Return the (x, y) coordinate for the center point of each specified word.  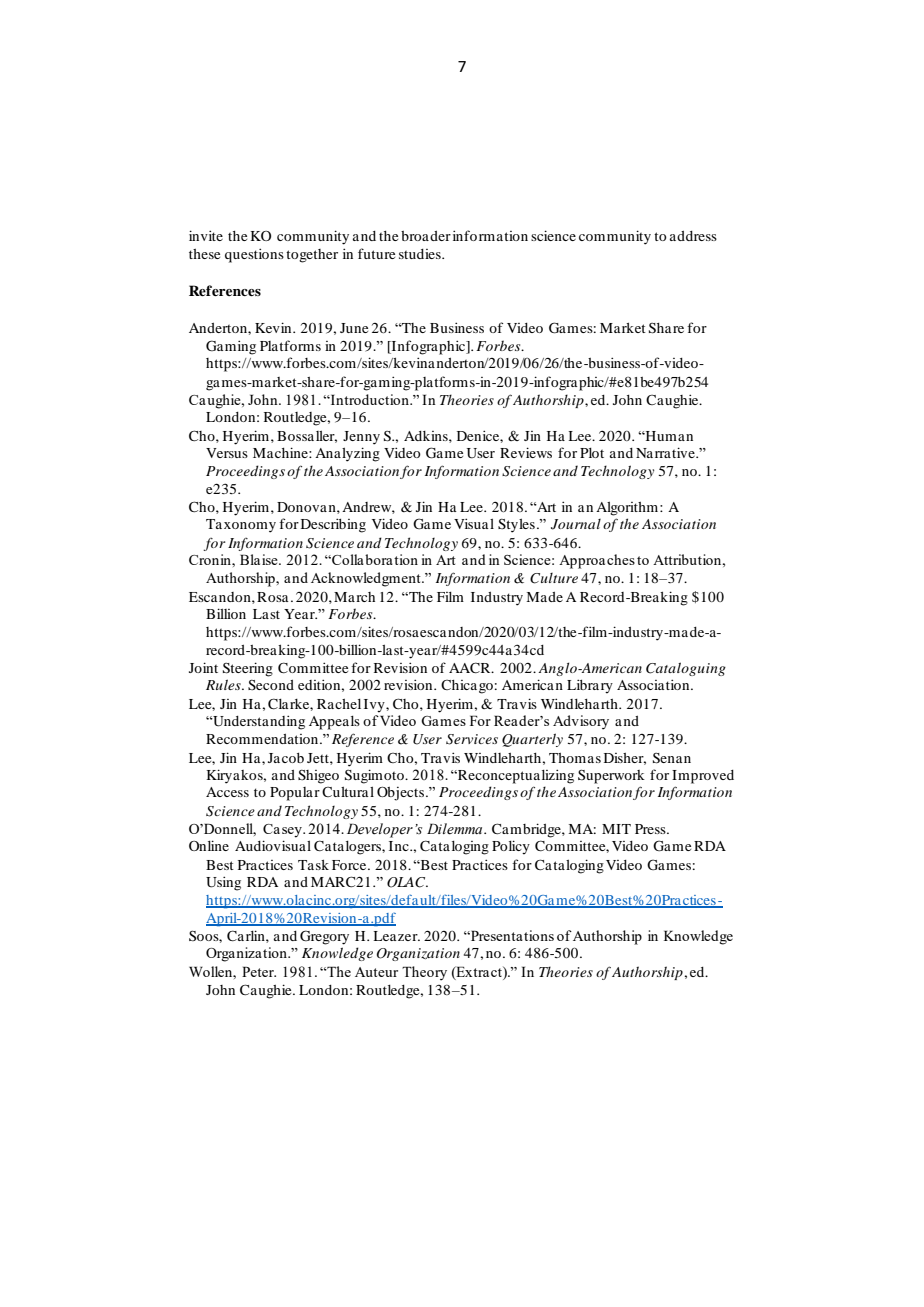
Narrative (666, 452)
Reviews (526, 452)
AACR (471, 667)
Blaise (260, 559)
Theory (424, 973)
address (693, 236)
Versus (227, 453)
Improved (703, 777)
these (204, 254)
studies (421, 254)
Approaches (597, 561)
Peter (259, 971)
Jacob (286, 758)
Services (472, 739)
